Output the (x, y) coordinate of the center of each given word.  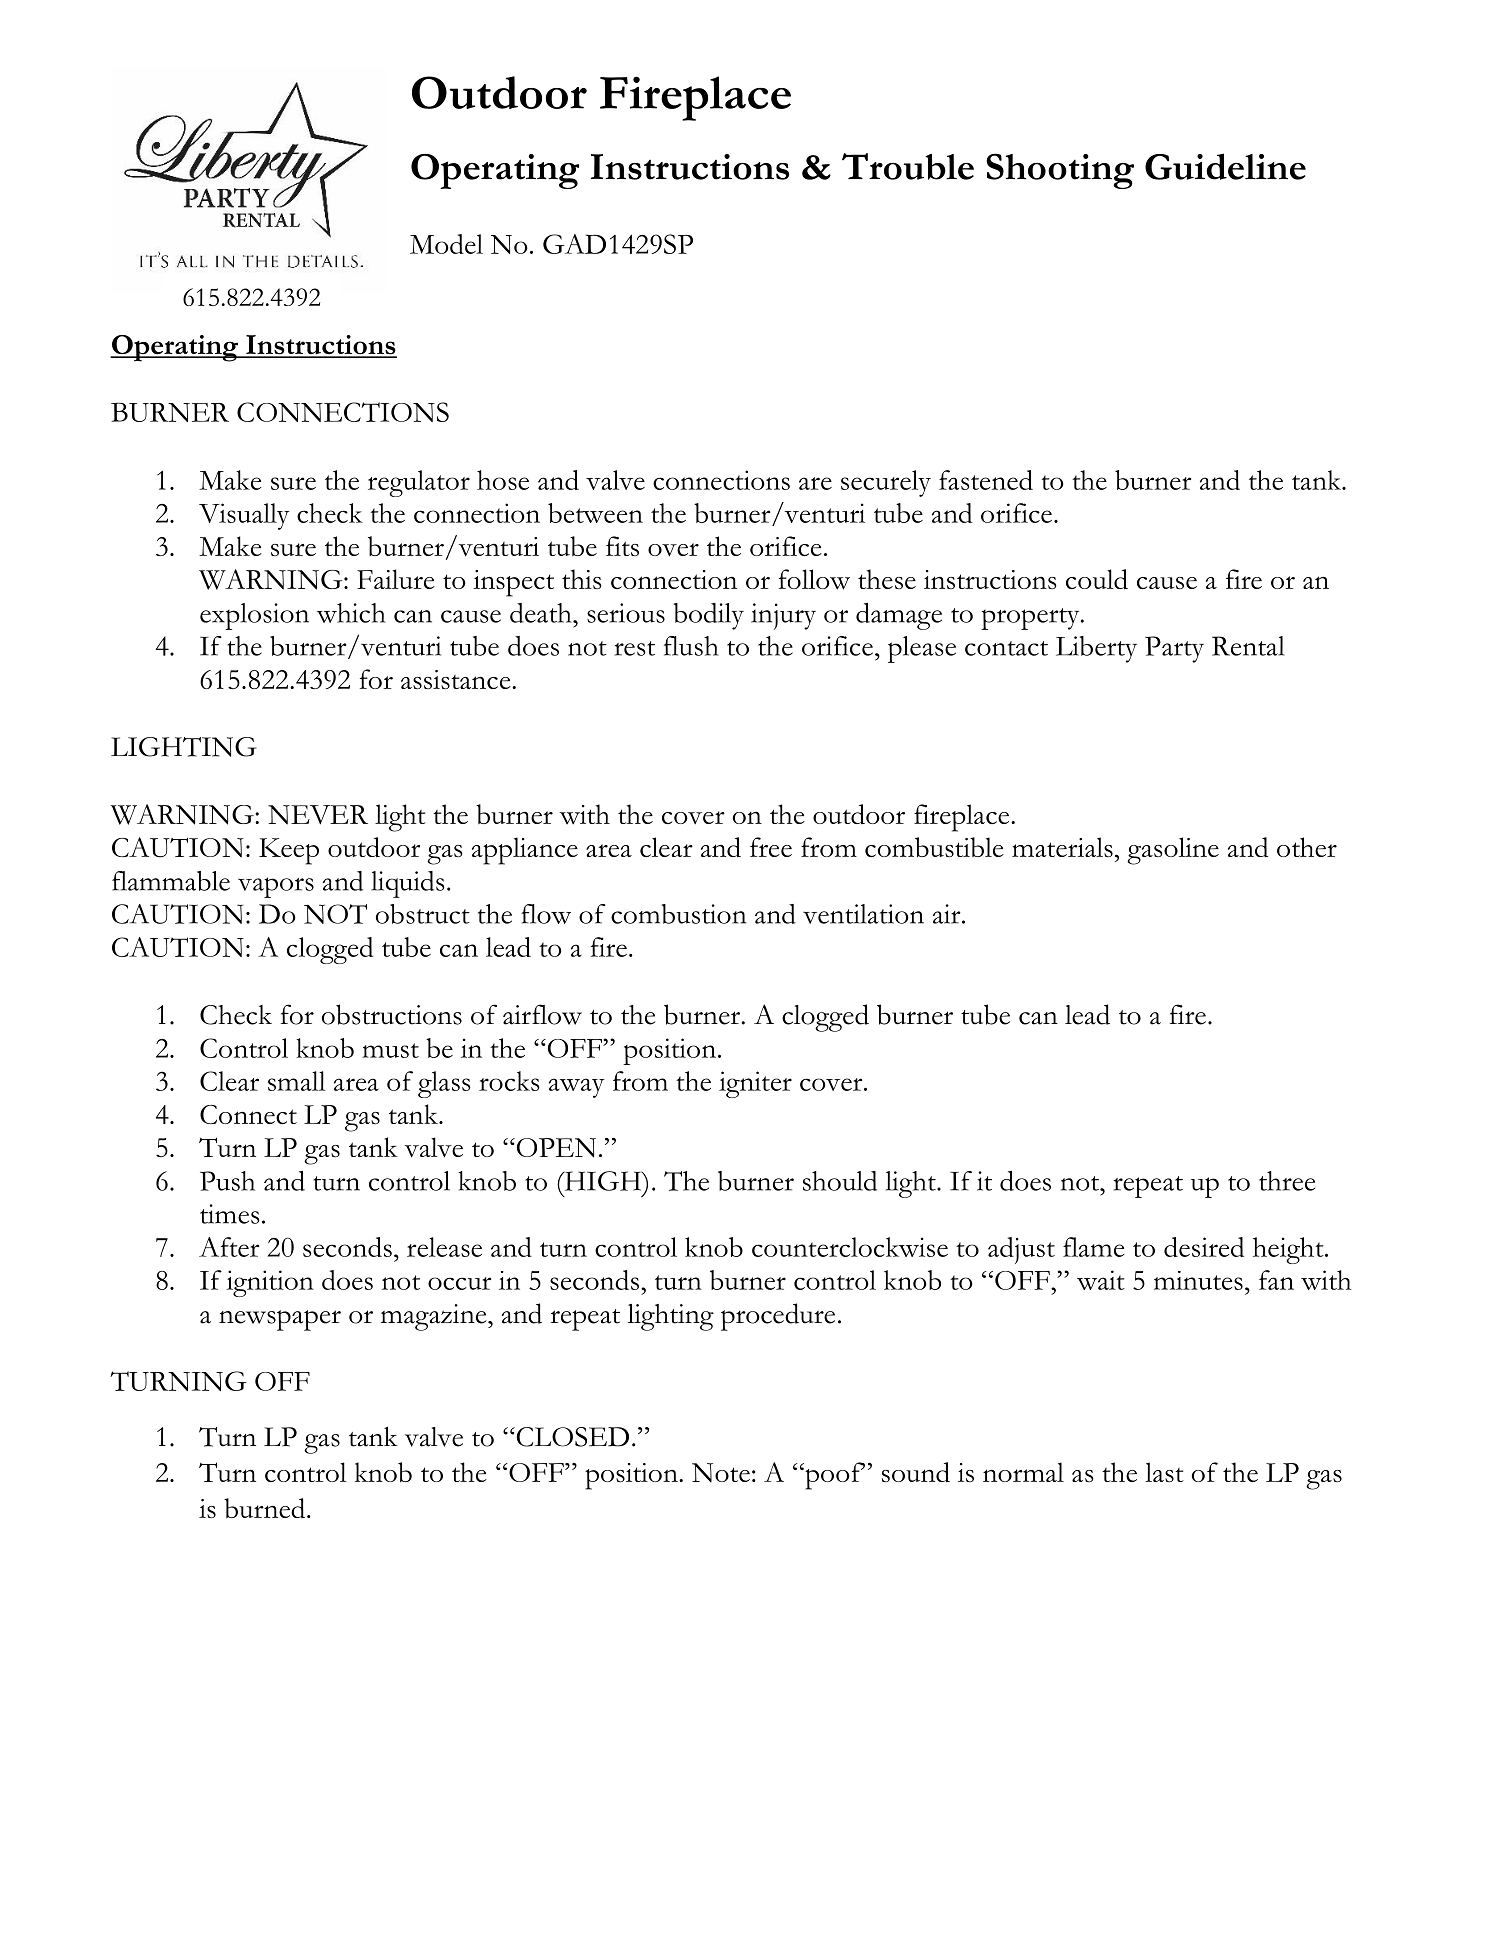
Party (1174, 649)
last (1164, 1472)
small (297, 1081)
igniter (755, 1084)
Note (721, 1473)
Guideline (1225, 166)
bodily (709, 616)
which (351, 613)
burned (266, 1508)
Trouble (908, 166)
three (1287, 1181)
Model (446, 244)
